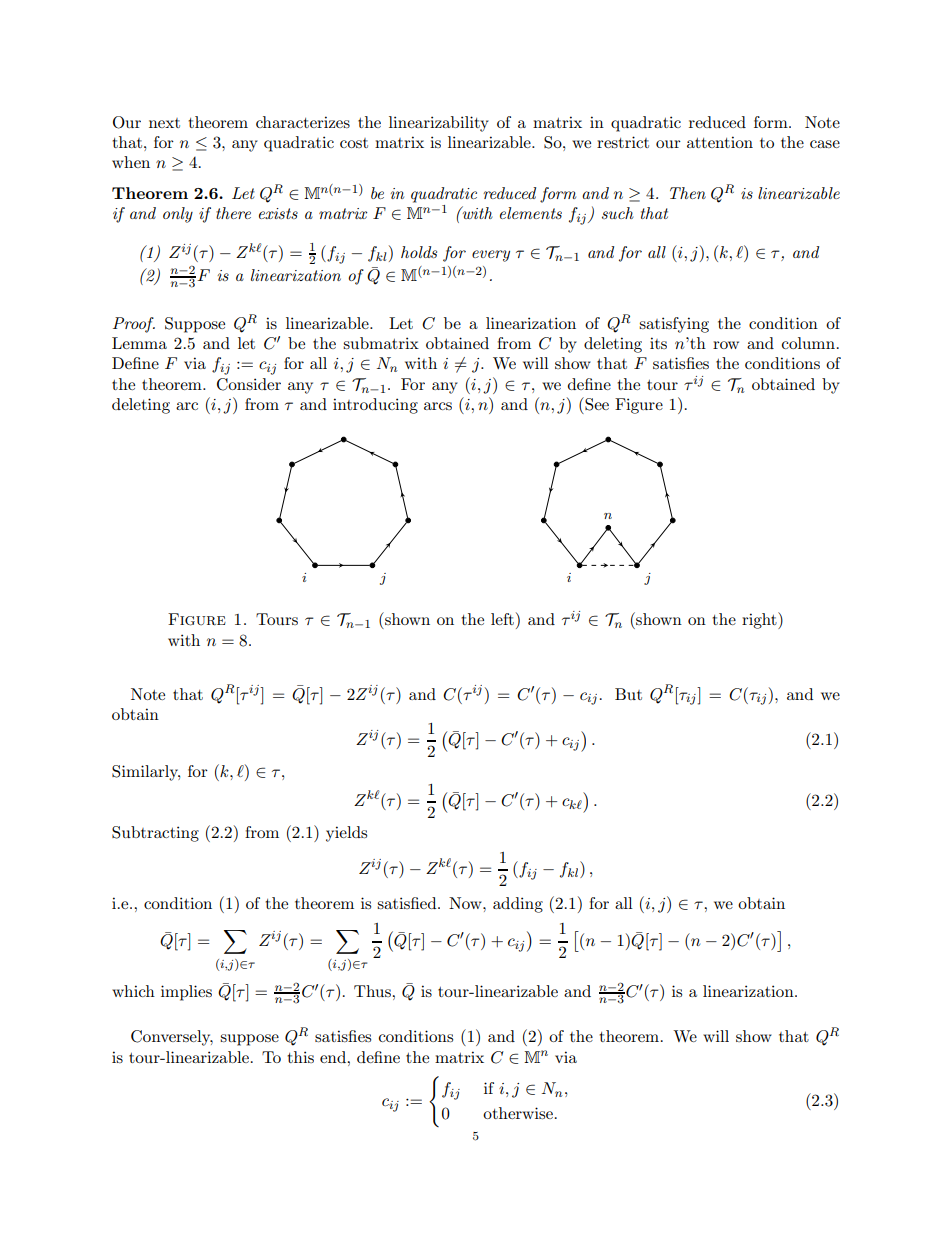  What do you see at coordinates (172, 1038) in the screenshot?
I see `Conversely` at bounding box center [172, 1038].
